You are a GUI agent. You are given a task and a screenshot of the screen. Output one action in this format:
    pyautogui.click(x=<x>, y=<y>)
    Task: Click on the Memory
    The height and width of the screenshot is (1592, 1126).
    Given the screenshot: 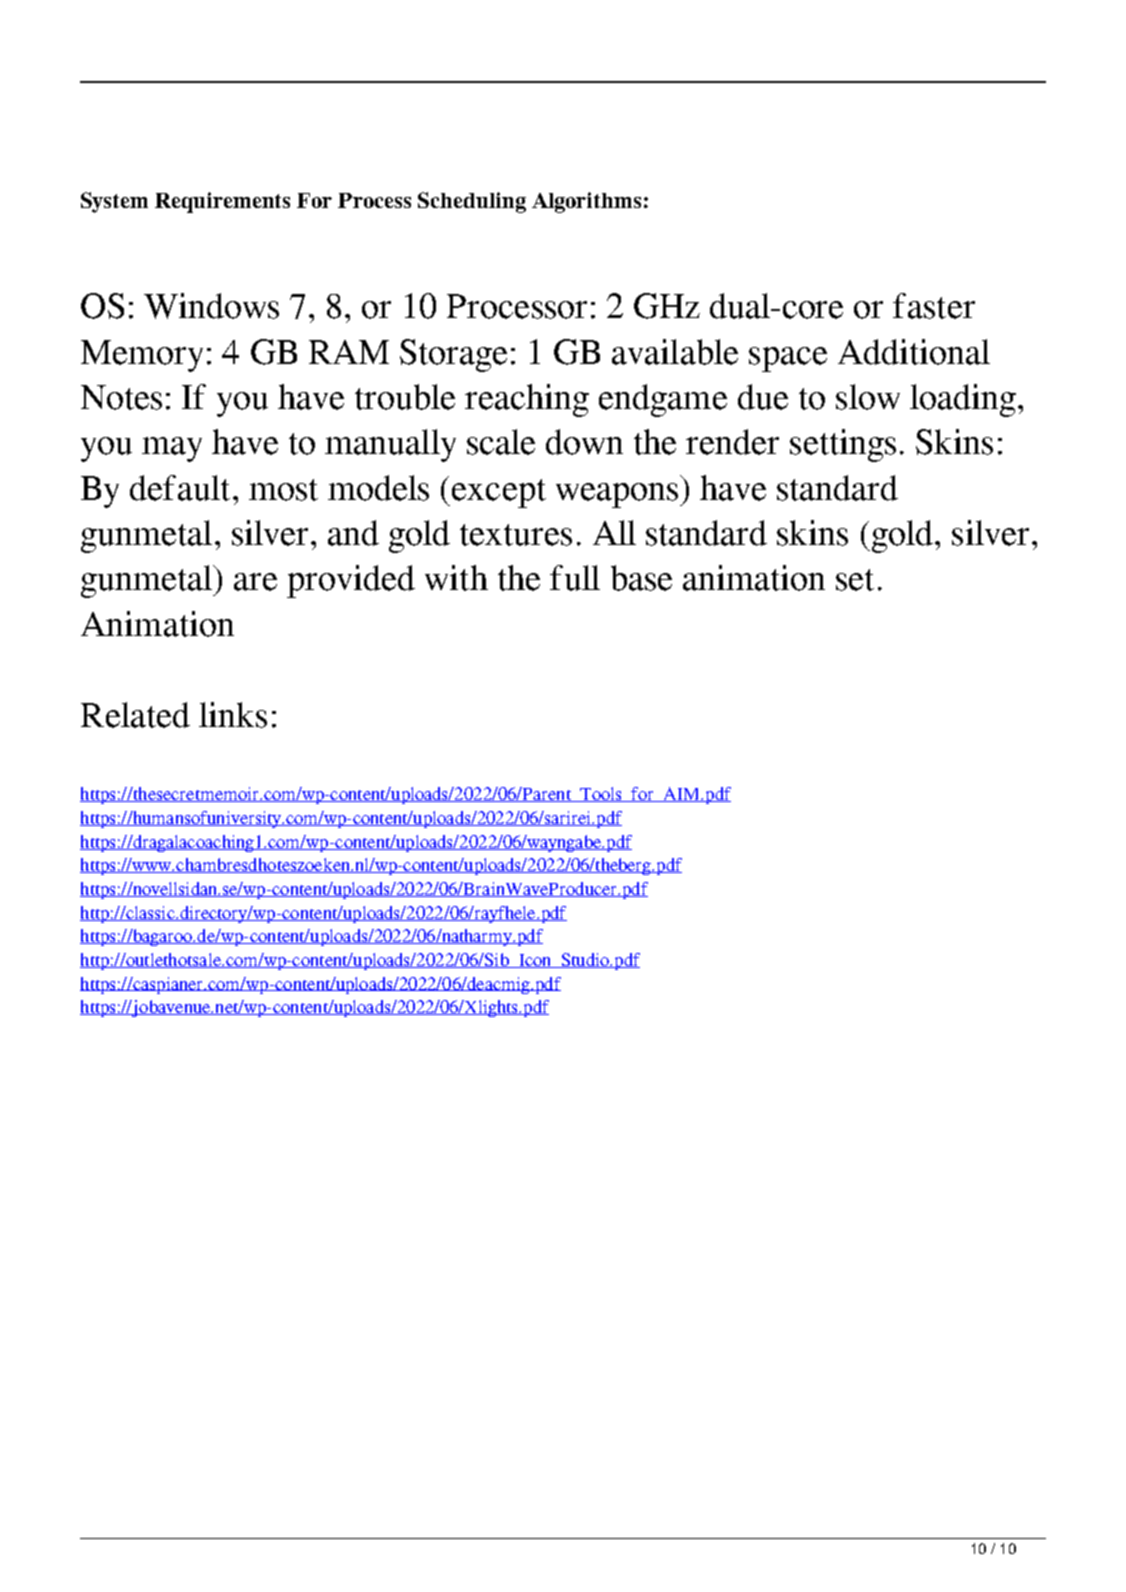 What is the action you would take?
    pyautogui.click(x=142, y=356)
